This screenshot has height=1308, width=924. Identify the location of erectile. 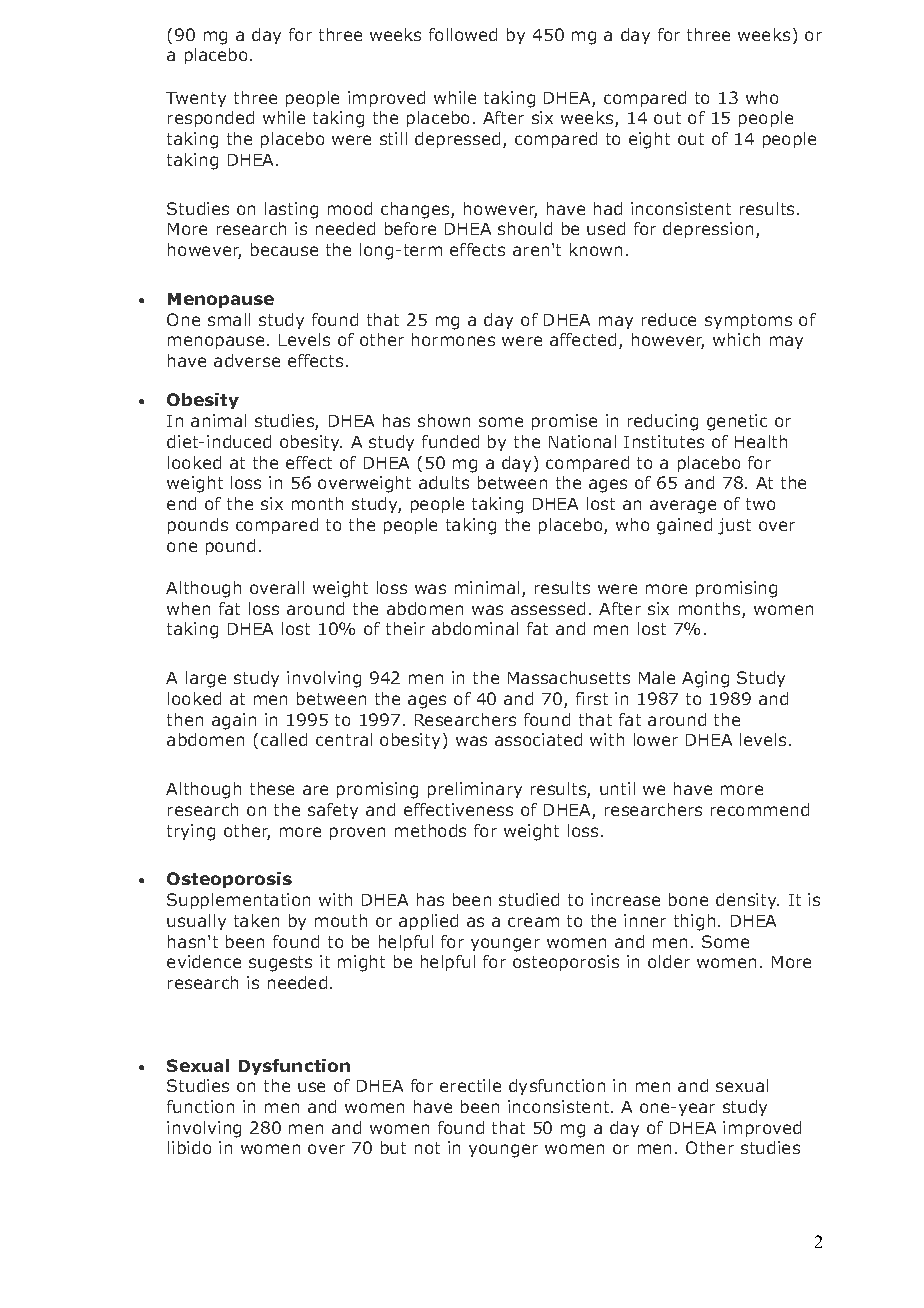
(470, 1085).
